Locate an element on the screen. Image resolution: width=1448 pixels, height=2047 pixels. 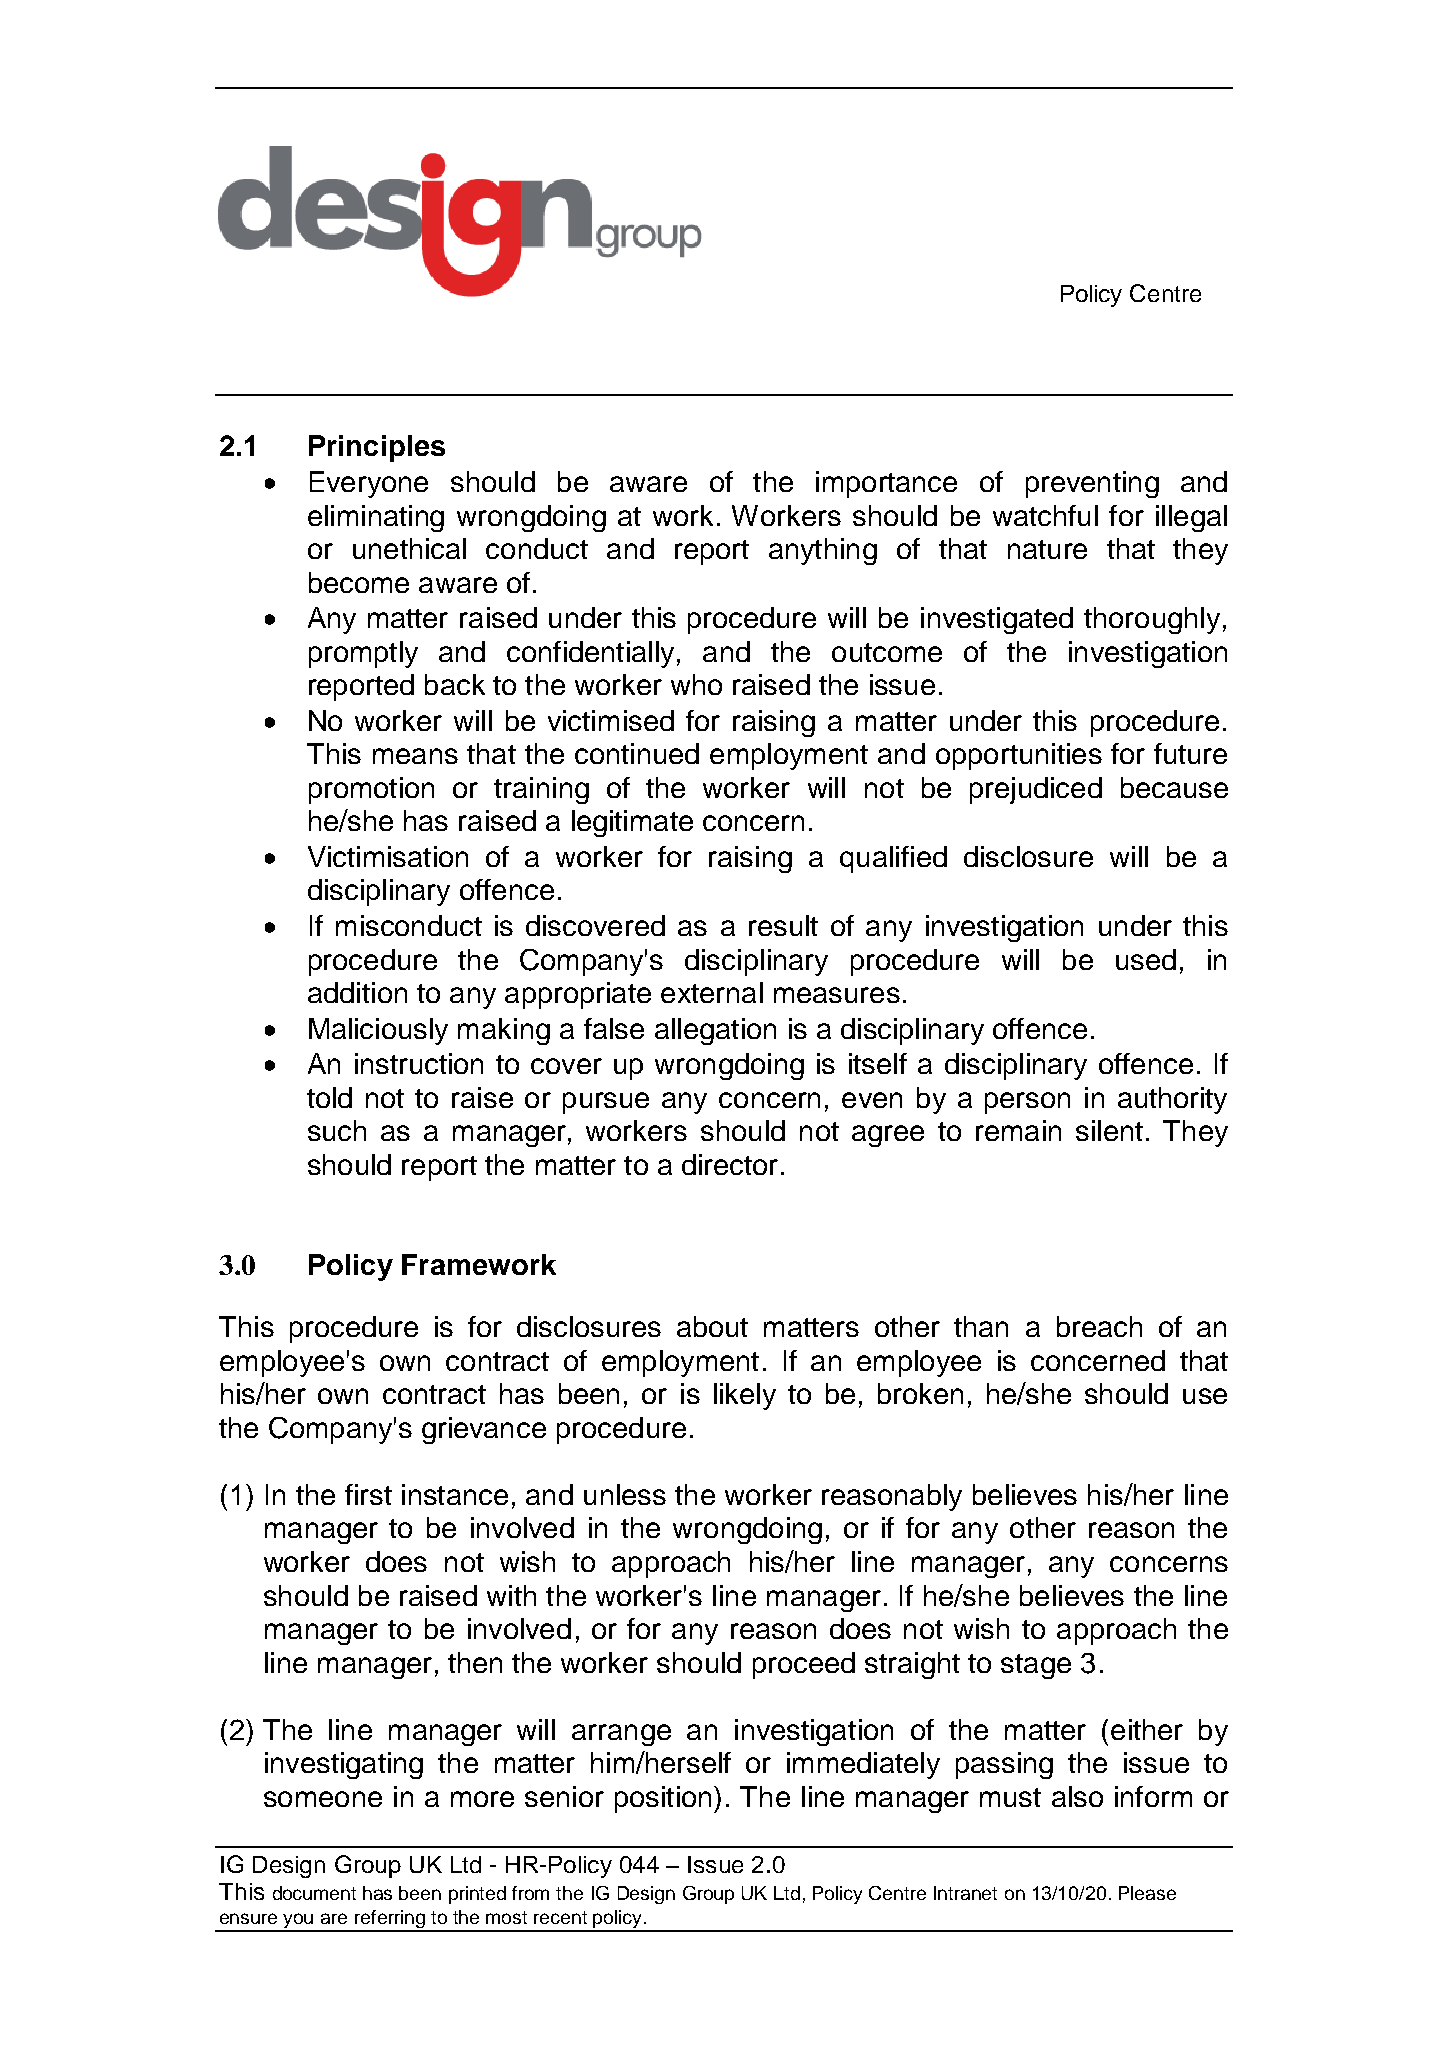
likely is located at coordinates (745, 1396).
